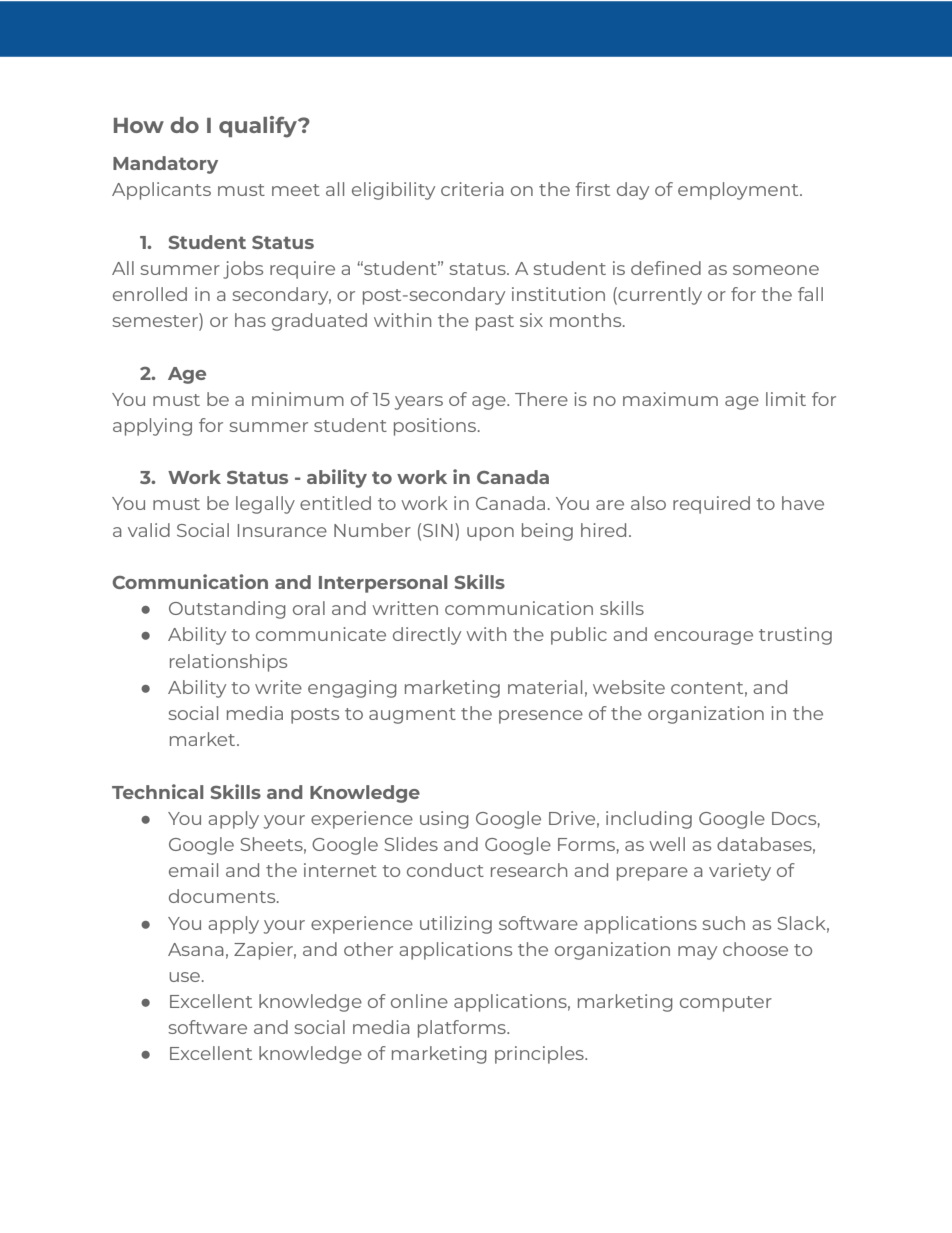 The image size is (952, 1233). I want to click on employment, so click(739, 191).
